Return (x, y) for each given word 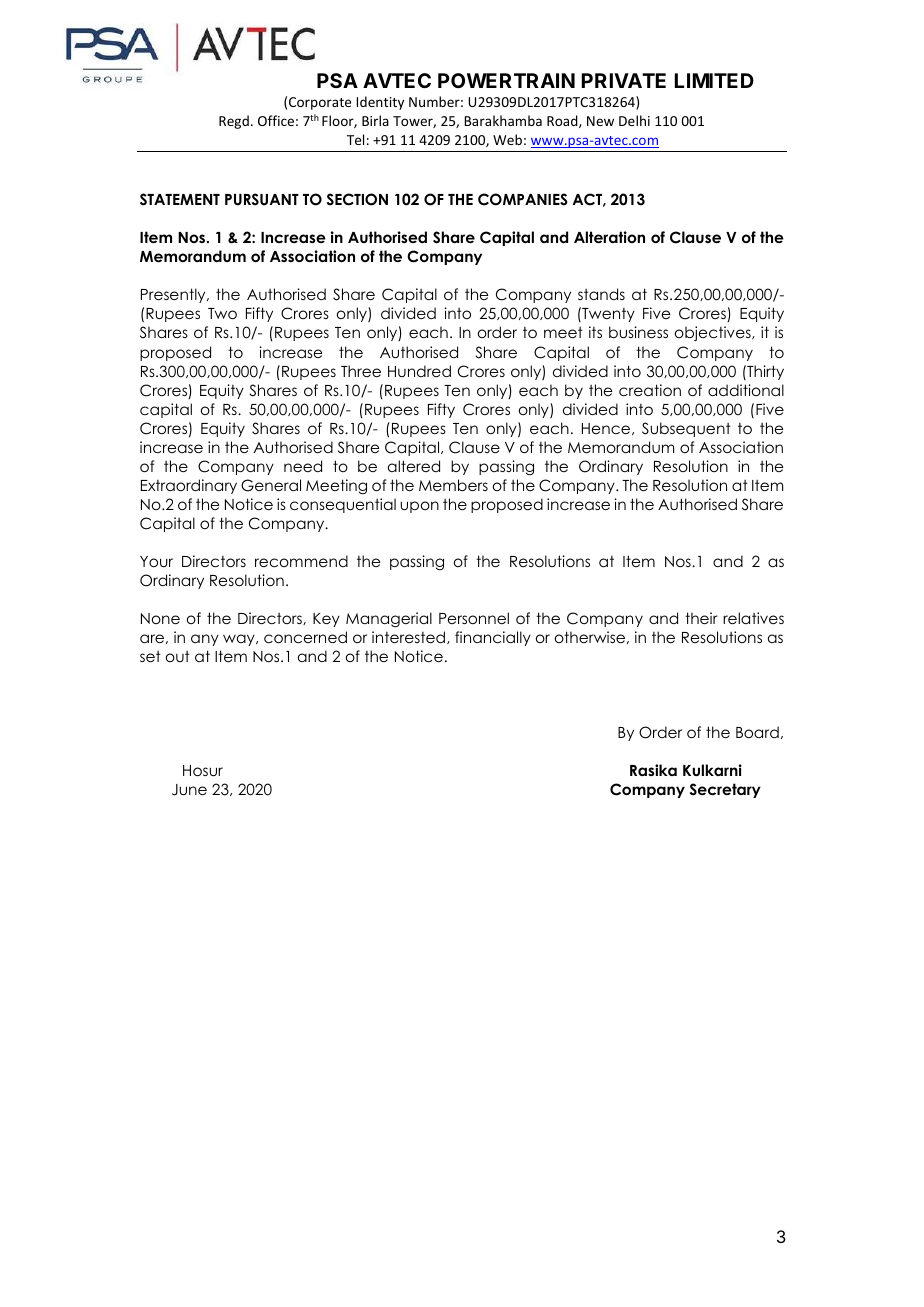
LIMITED (714, 80)
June (189, 790)
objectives (714, 333)
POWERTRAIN (506, 80)
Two (222, 313)
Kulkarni (712, 770)
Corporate (320, 103)
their (701, 618)
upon (419, 507)
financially (493, 638)
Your (156, 561)
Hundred (419, 371)
